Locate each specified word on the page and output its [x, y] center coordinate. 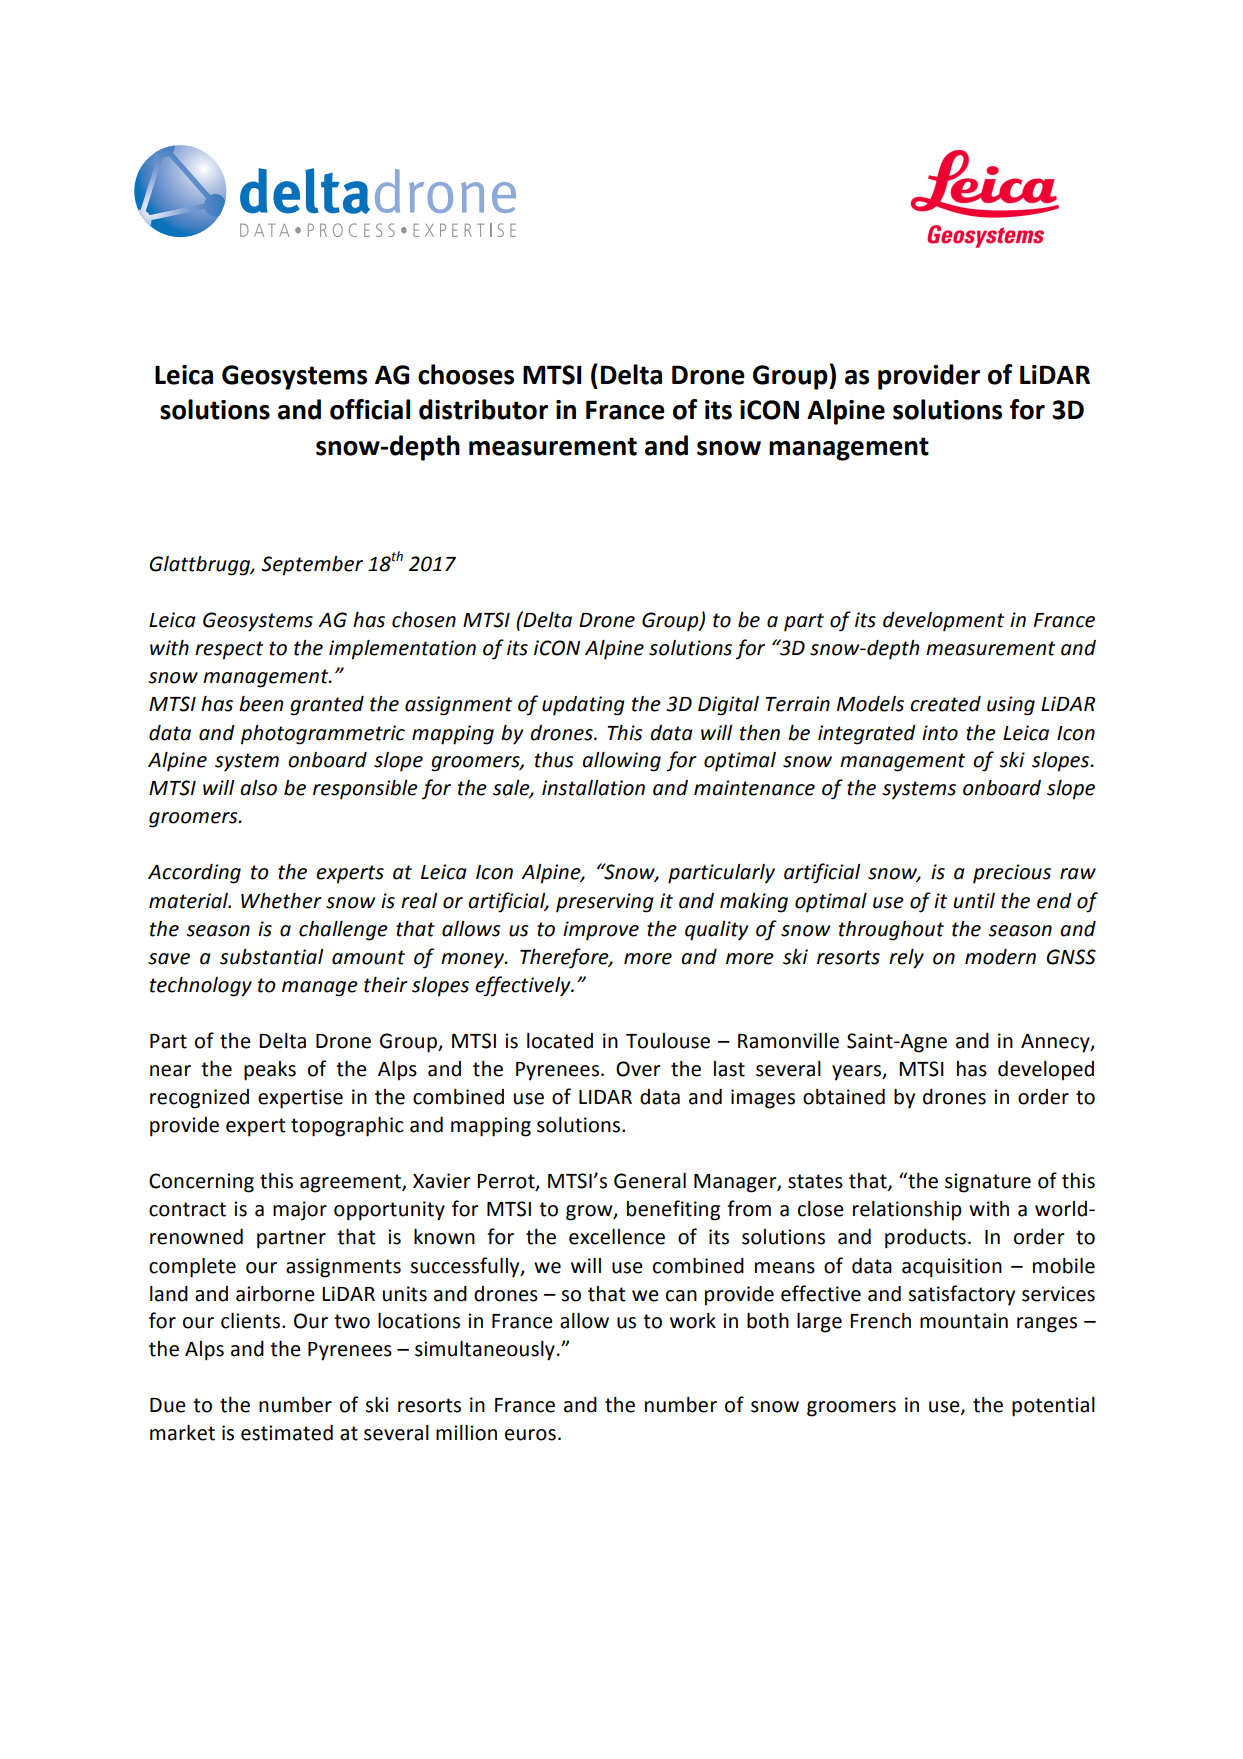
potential [1053, 1407]
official [370, 409]
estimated [287, 1433]
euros [530, 1435]
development [943, 622]
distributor [483, 409]
